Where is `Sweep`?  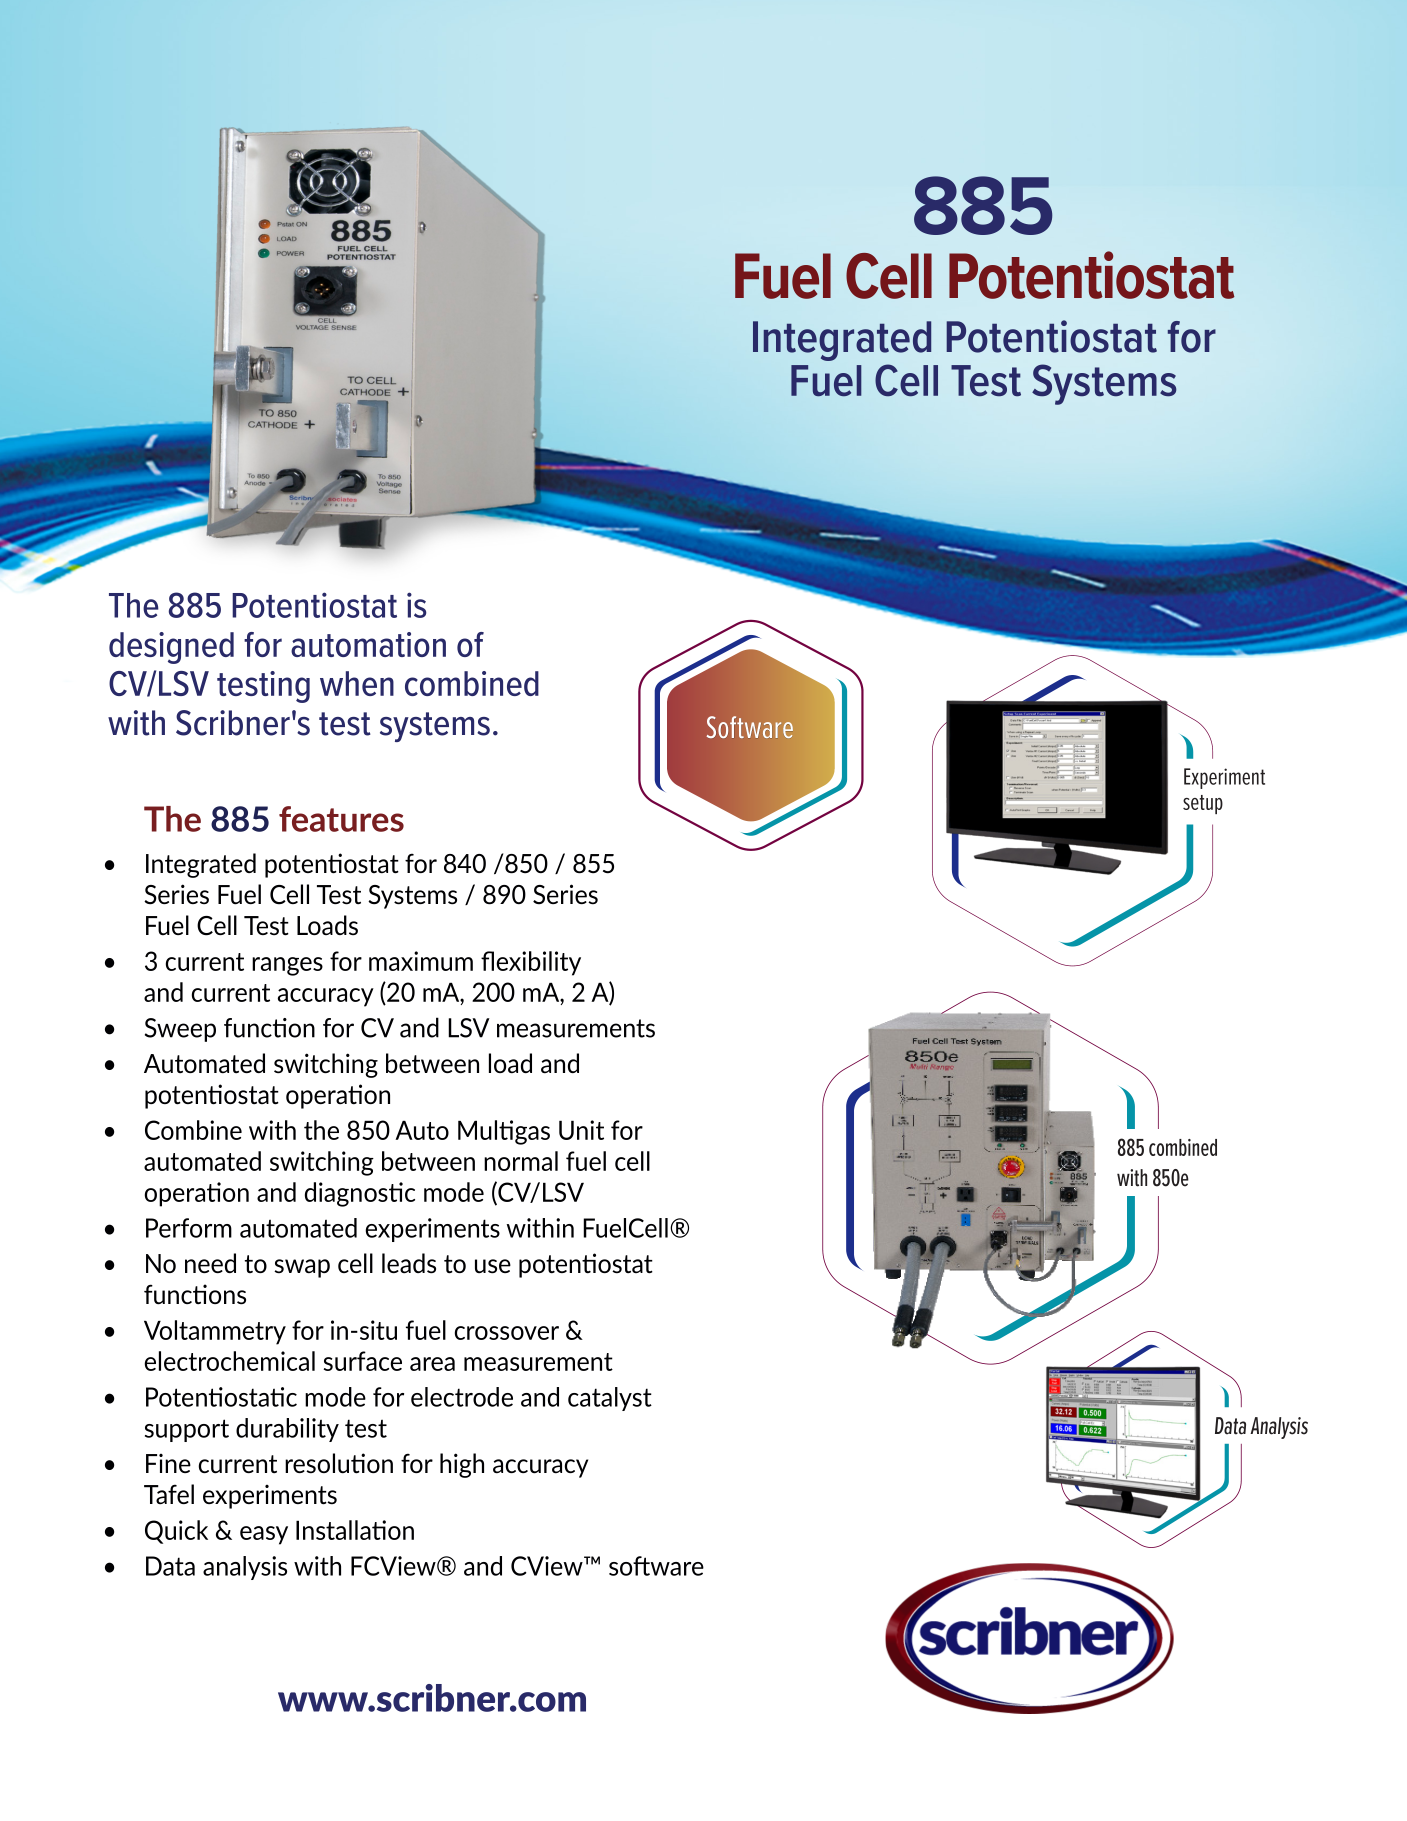
Sweep is located at coordinates (180, 1030).
